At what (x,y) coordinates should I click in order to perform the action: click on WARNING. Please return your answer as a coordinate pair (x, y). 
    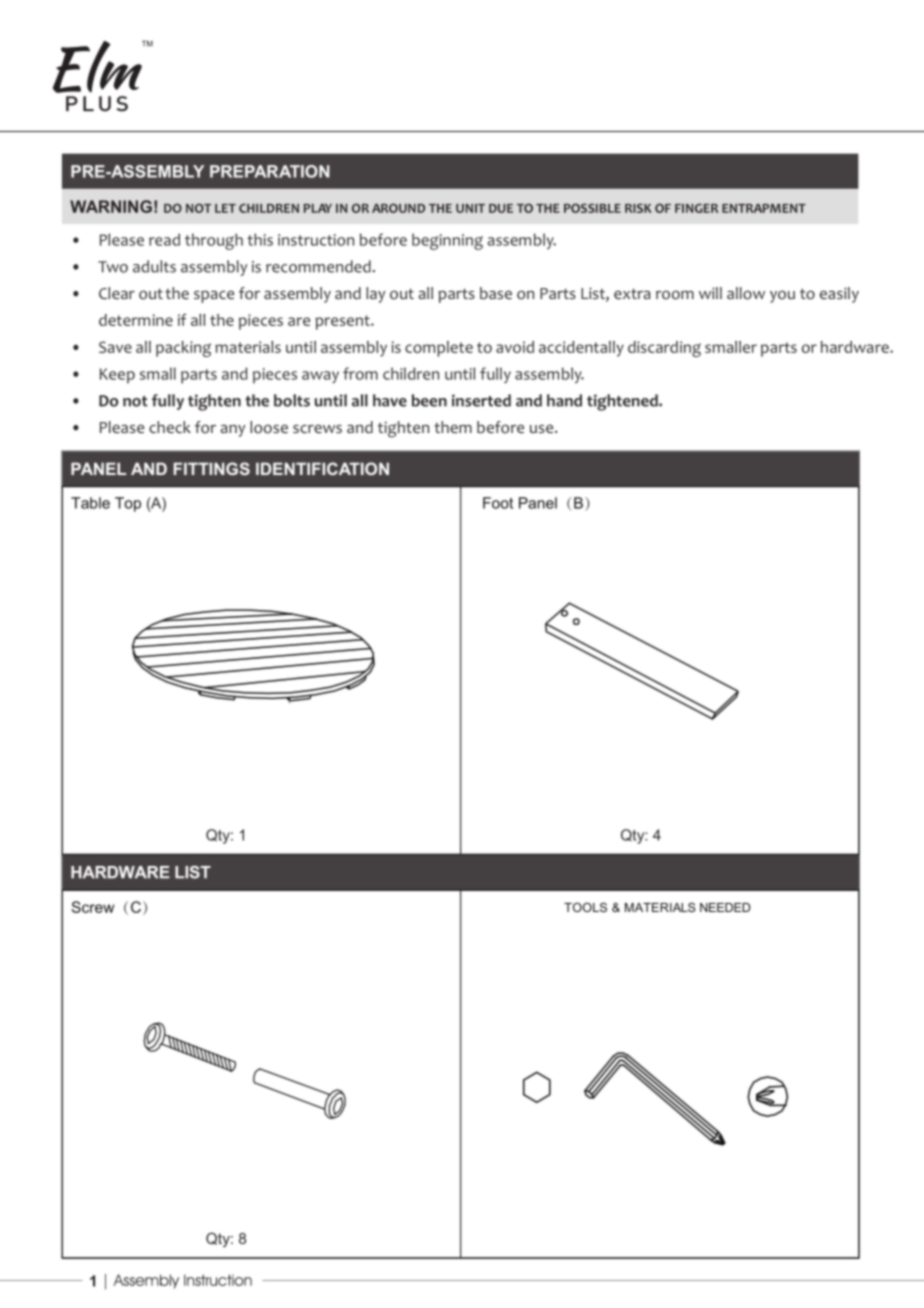
    Looking at the image, I should click on (111, 206).
